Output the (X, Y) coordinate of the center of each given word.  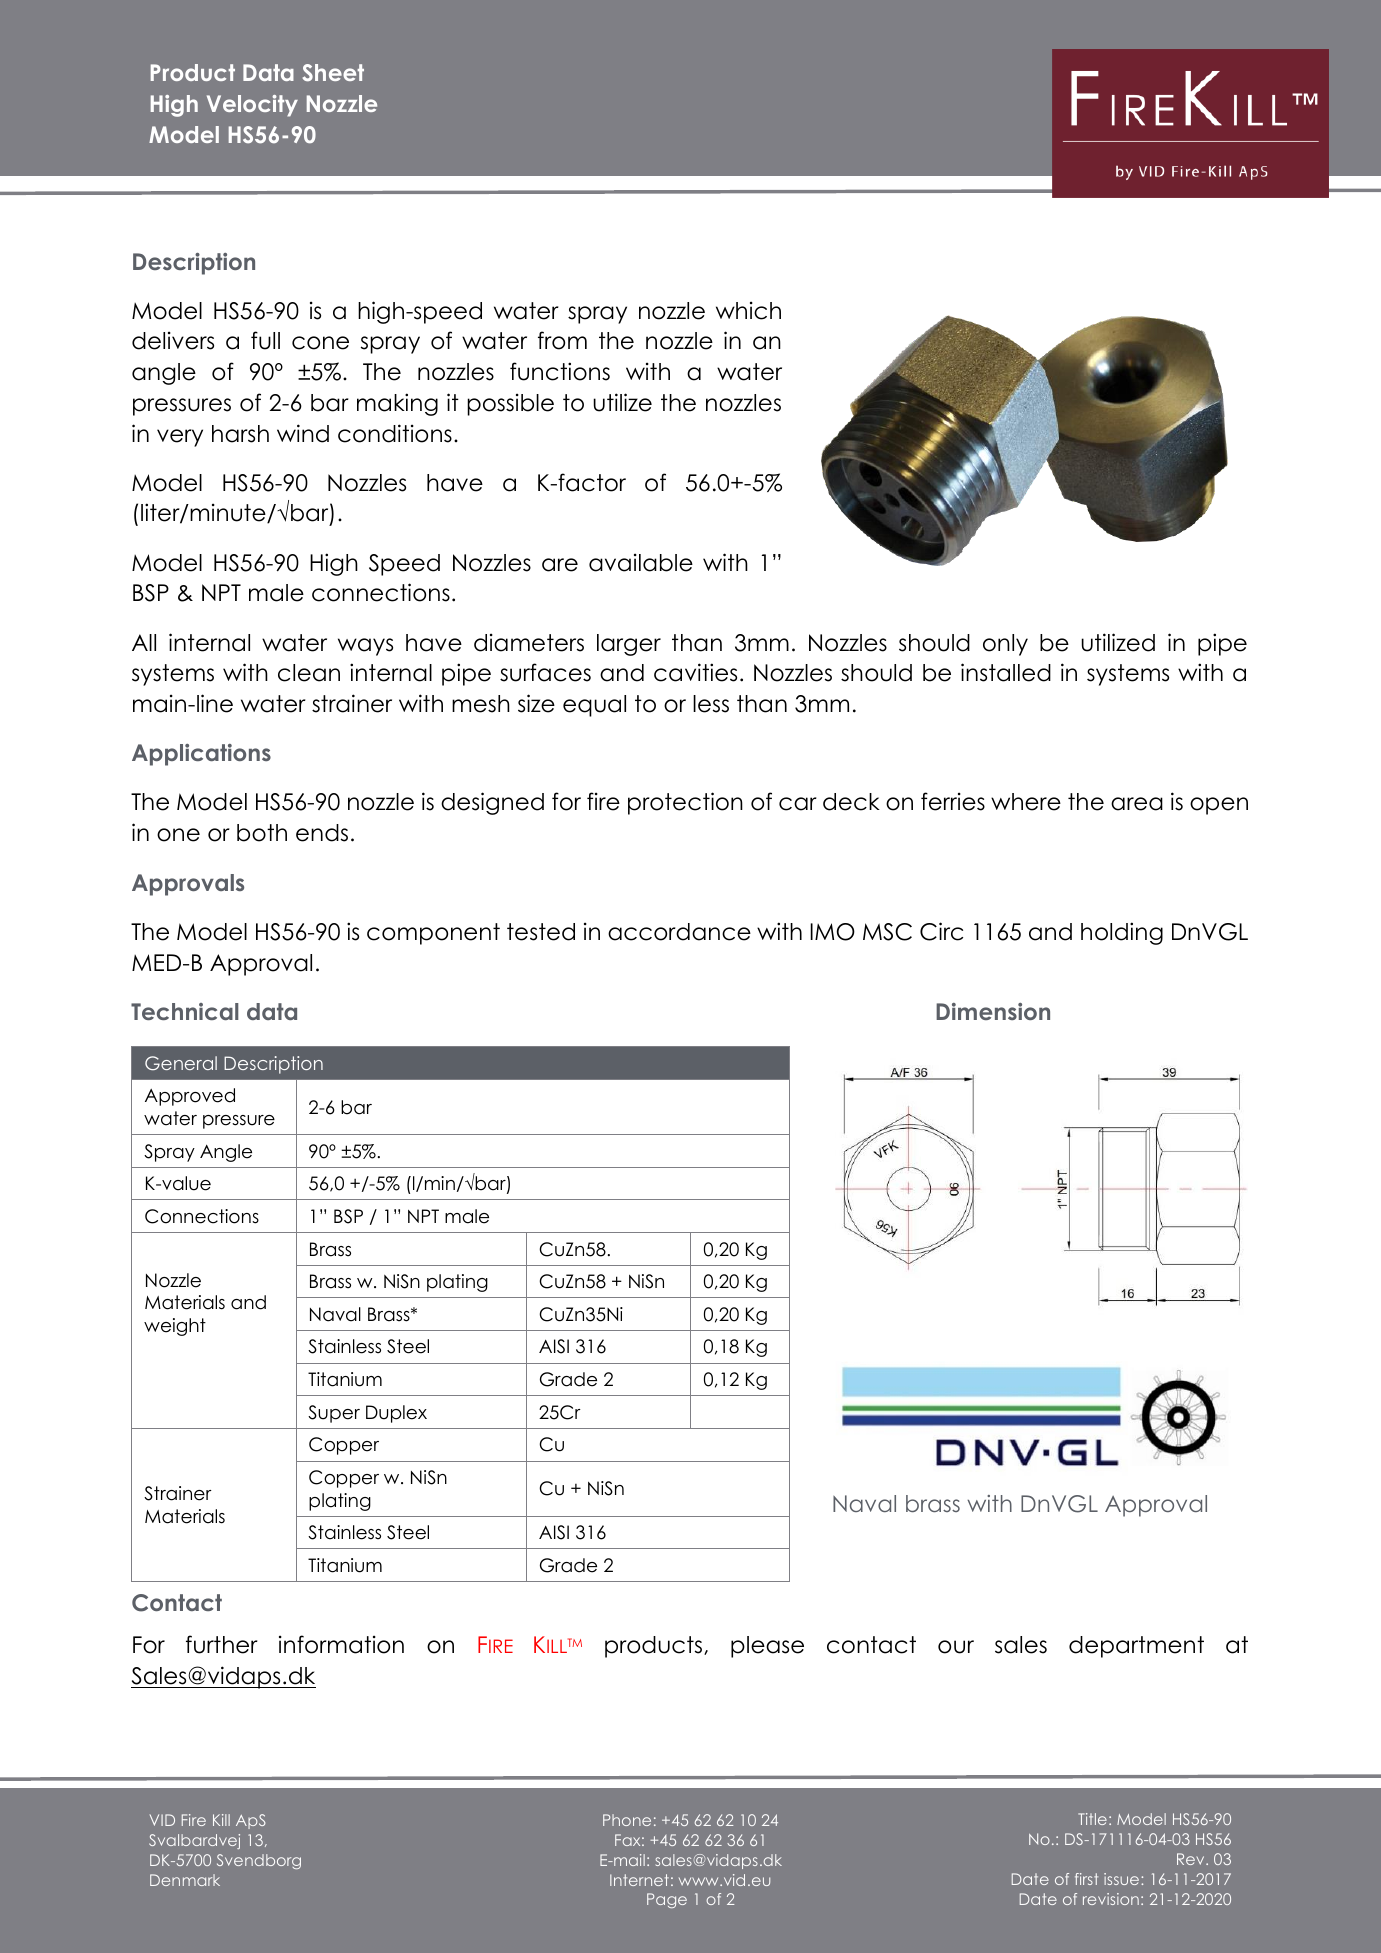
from (562, 340)
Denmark (185, 1880)
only (1005, 645)
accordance (679, 932)
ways (365, 647)
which (748, 310)
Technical (185, 1011)
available (641, 562)
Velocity (252, 106)
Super (334, 1414)
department (1136, 1647)
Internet (639, 1880)
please (767, 1647)
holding (1122, 933)
